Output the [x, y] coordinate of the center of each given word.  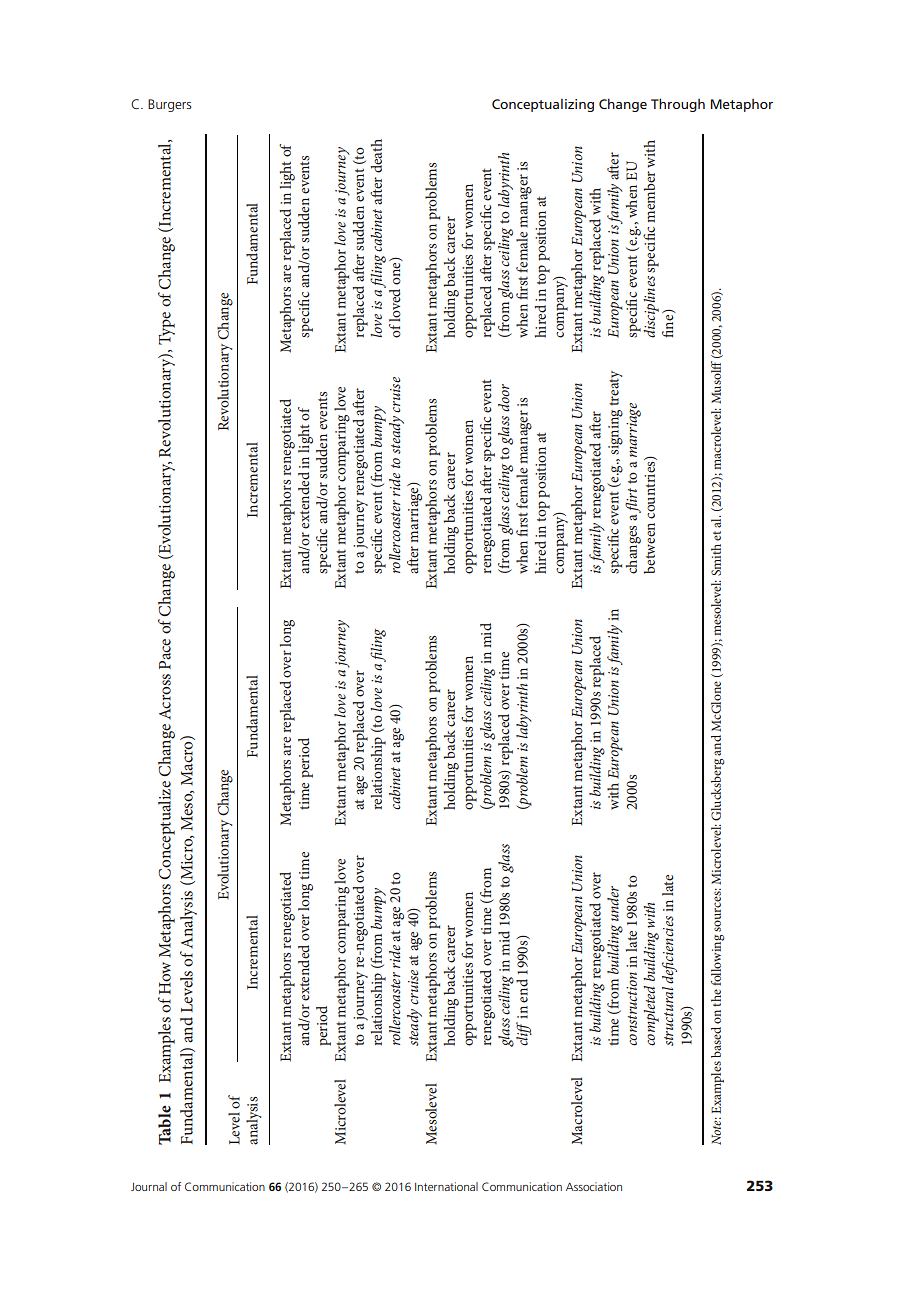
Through [678, 105]
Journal [149, 1186]
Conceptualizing [543, 105]
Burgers [170, 105]
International [446, 1186]
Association [594, 1186]
